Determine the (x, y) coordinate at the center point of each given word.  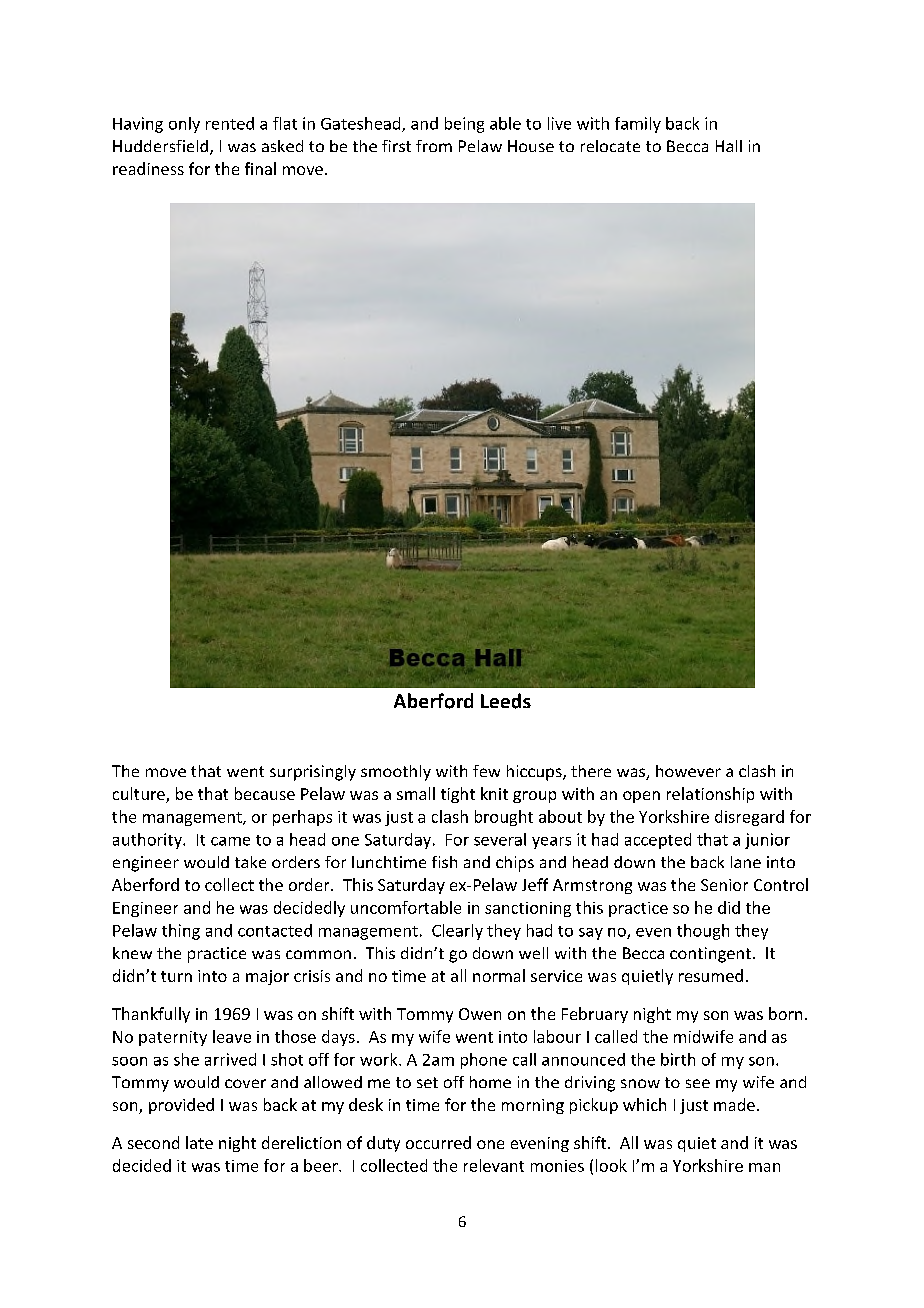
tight (458, 795)
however (688, 771)
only (184, 125)
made (734, 1104)
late (199, 1142)
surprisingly (313, 773)
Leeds (506, 701)
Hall (729, 146)
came (230, 841)
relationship (710, 795)
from (434, 146)
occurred (438, 1142)
